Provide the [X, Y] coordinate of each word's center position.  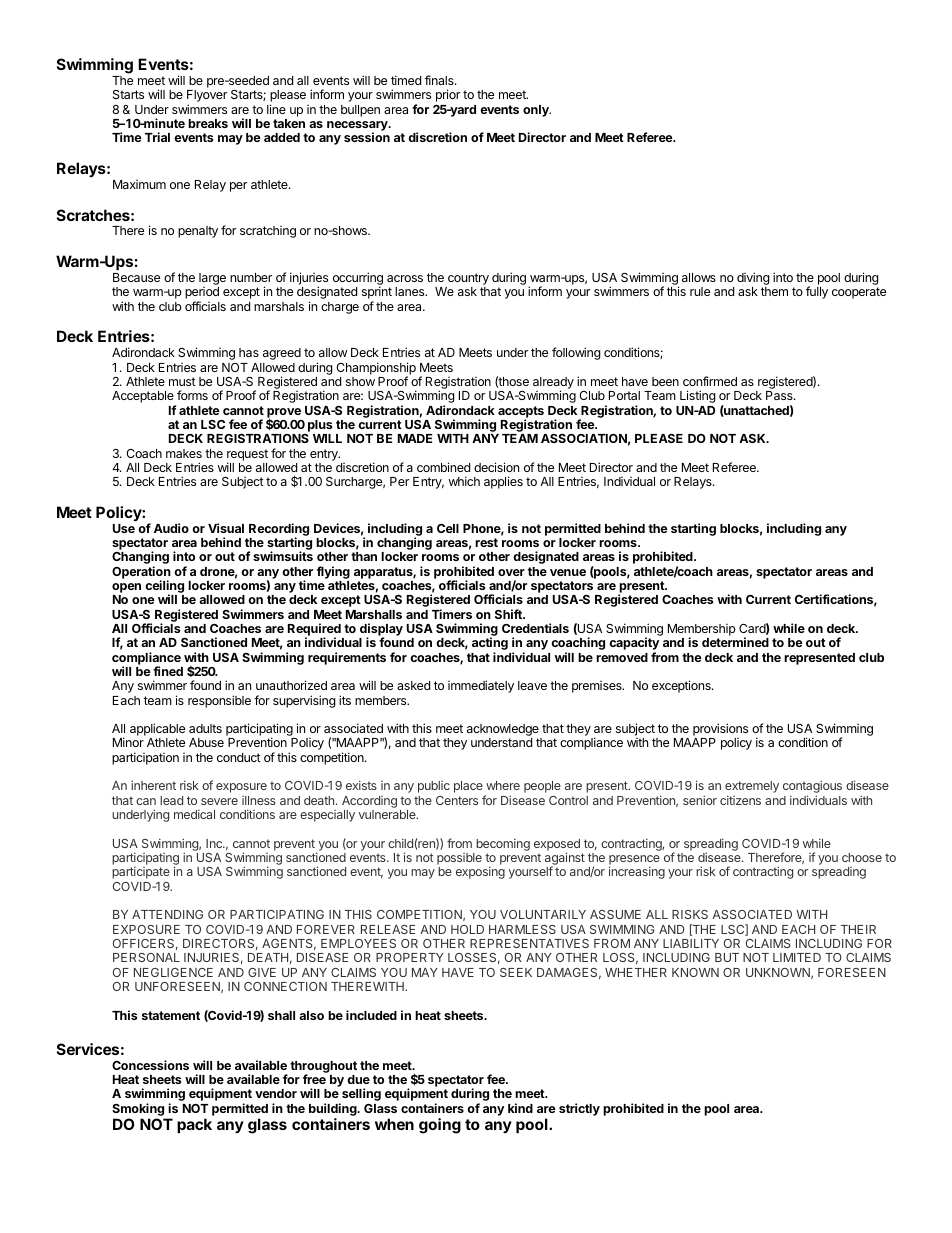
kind [520, 1108]
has [249, 352]
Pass [780, 395]
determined [735, 642]
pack [194, 1125]
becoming [503, 844]
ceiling [164, 588]
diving [753, 280]
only [537, 111]
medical [194, 814]
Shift [509, 614]
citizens [740, 800]
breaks [208, 123]
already [553, 384]
